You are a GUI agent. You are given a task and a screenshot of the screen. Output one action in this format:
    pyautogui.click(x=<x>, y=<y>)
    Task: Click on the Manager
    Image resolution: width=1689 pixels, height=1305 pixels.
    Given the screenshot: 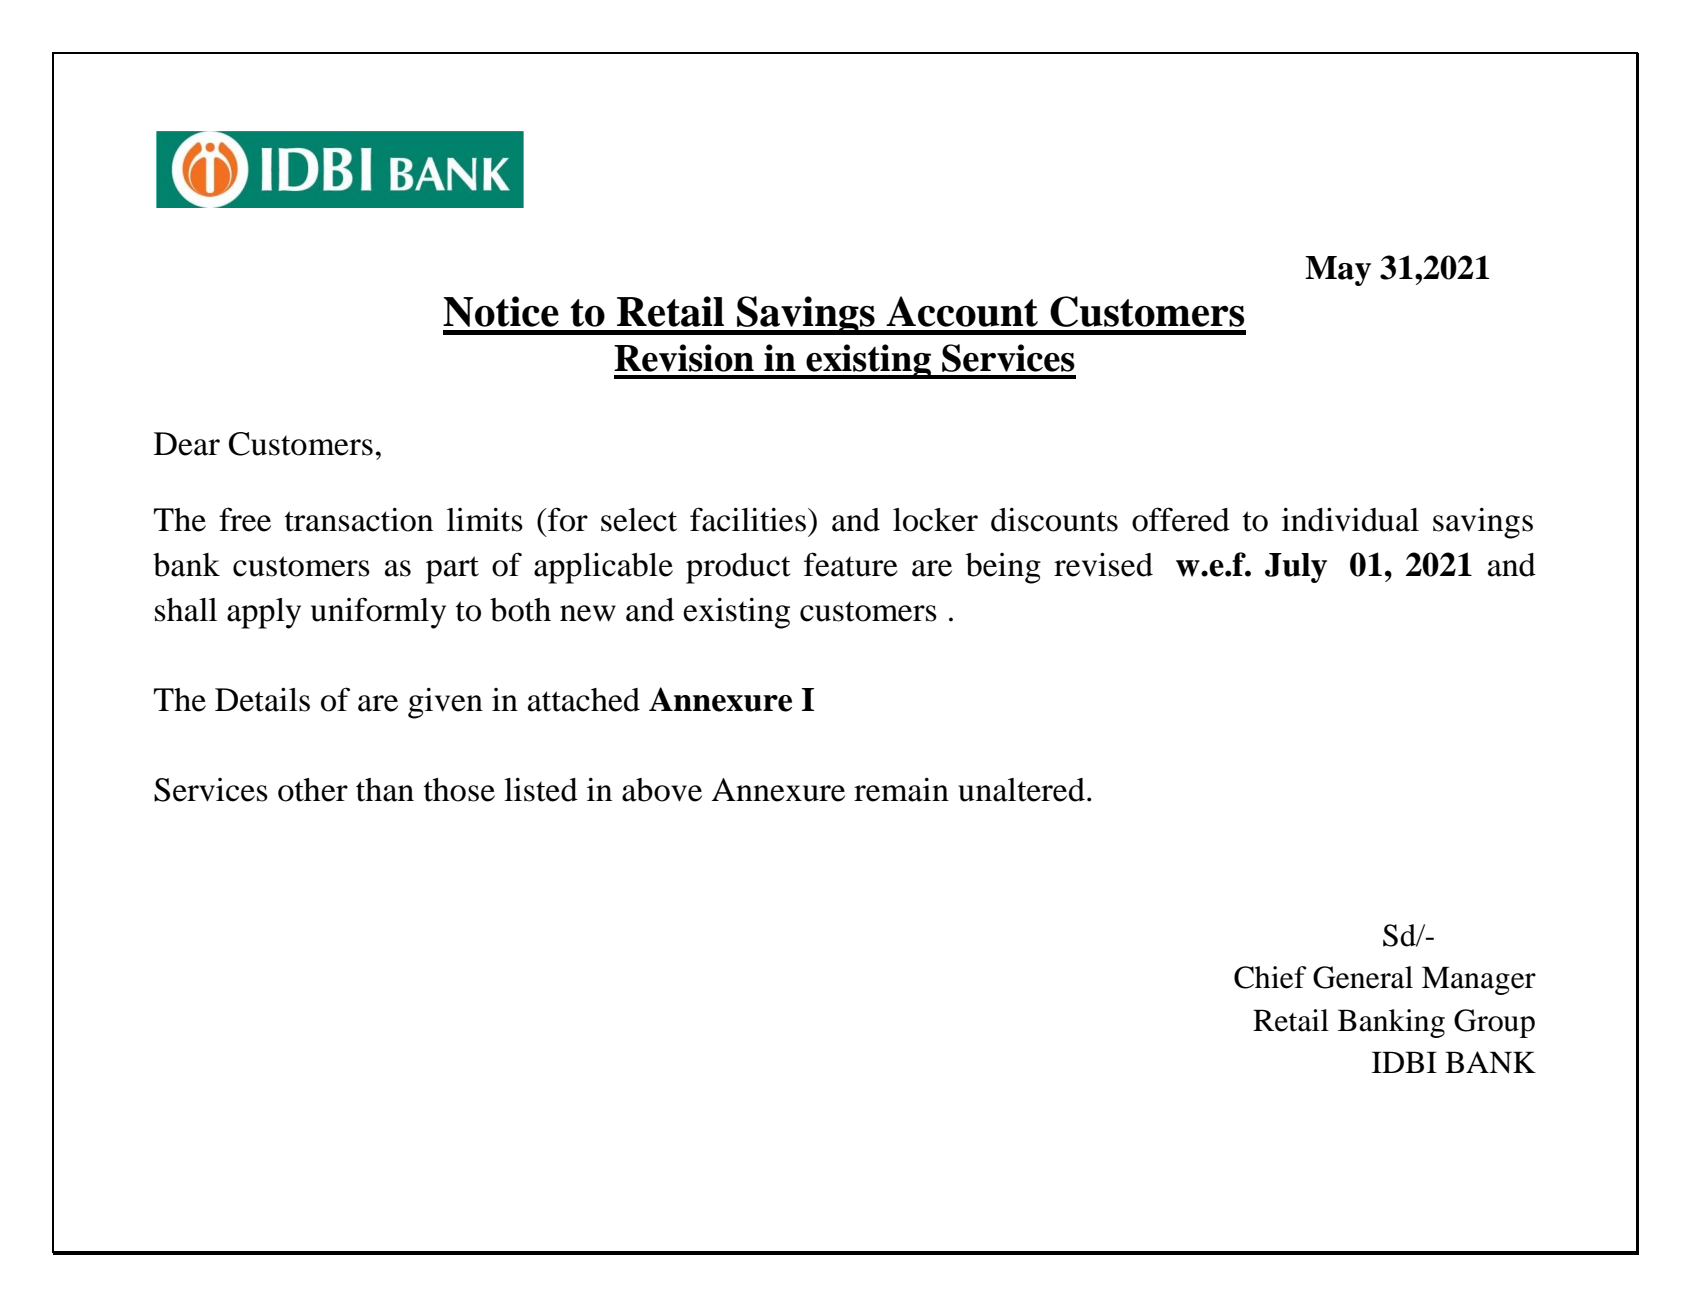 What is the action you would take?
    pyautogui.click(x=1479, y=980)
